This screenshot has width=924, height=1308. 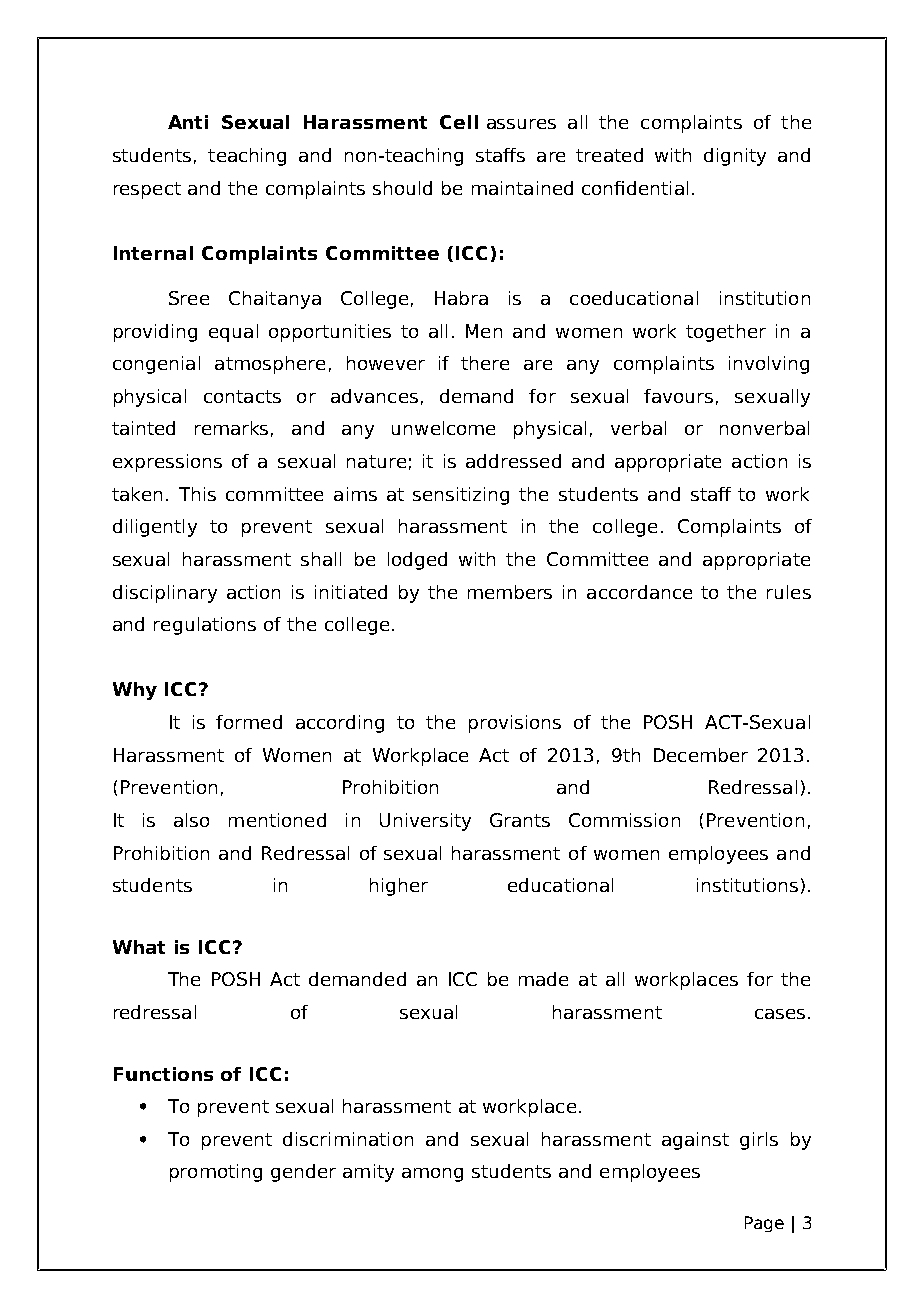 What do you see at coordinates (432, 1175) in the screenshot?
I see `among` at bounding box center [432, 1175].
